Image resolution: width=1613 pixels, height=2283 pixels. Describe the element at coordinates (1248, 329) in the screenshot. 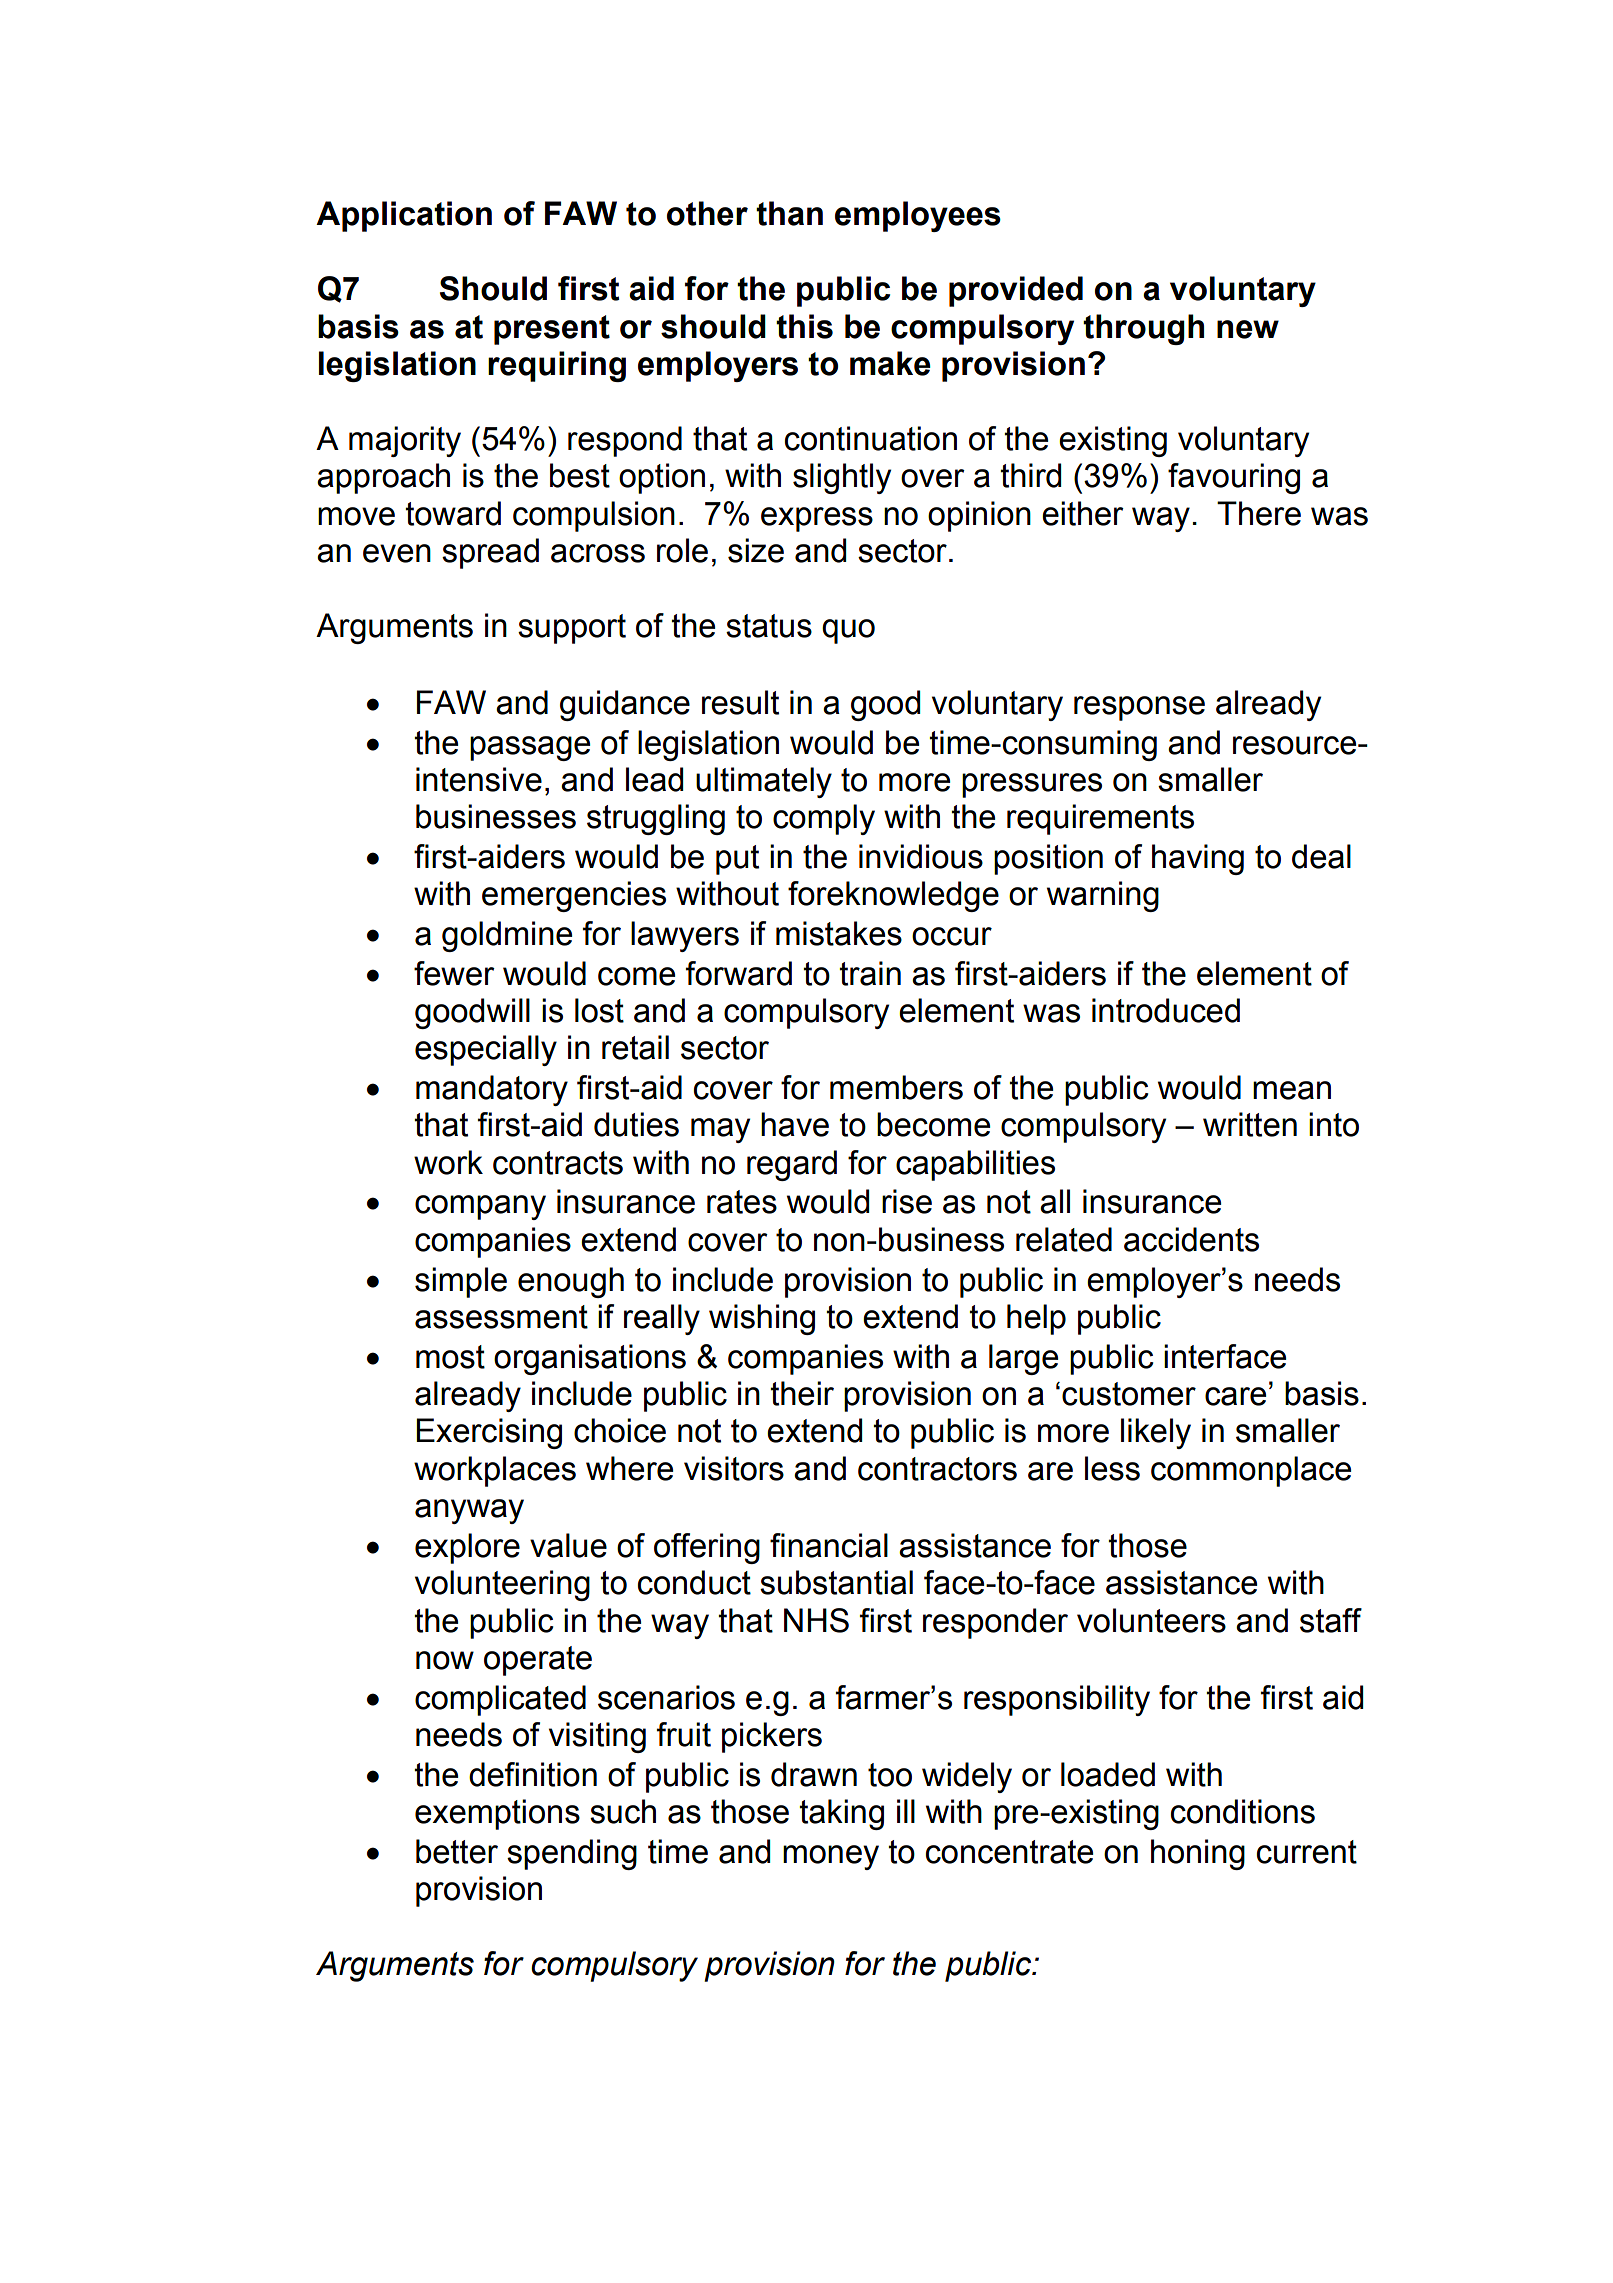

I see `new` at that location.
